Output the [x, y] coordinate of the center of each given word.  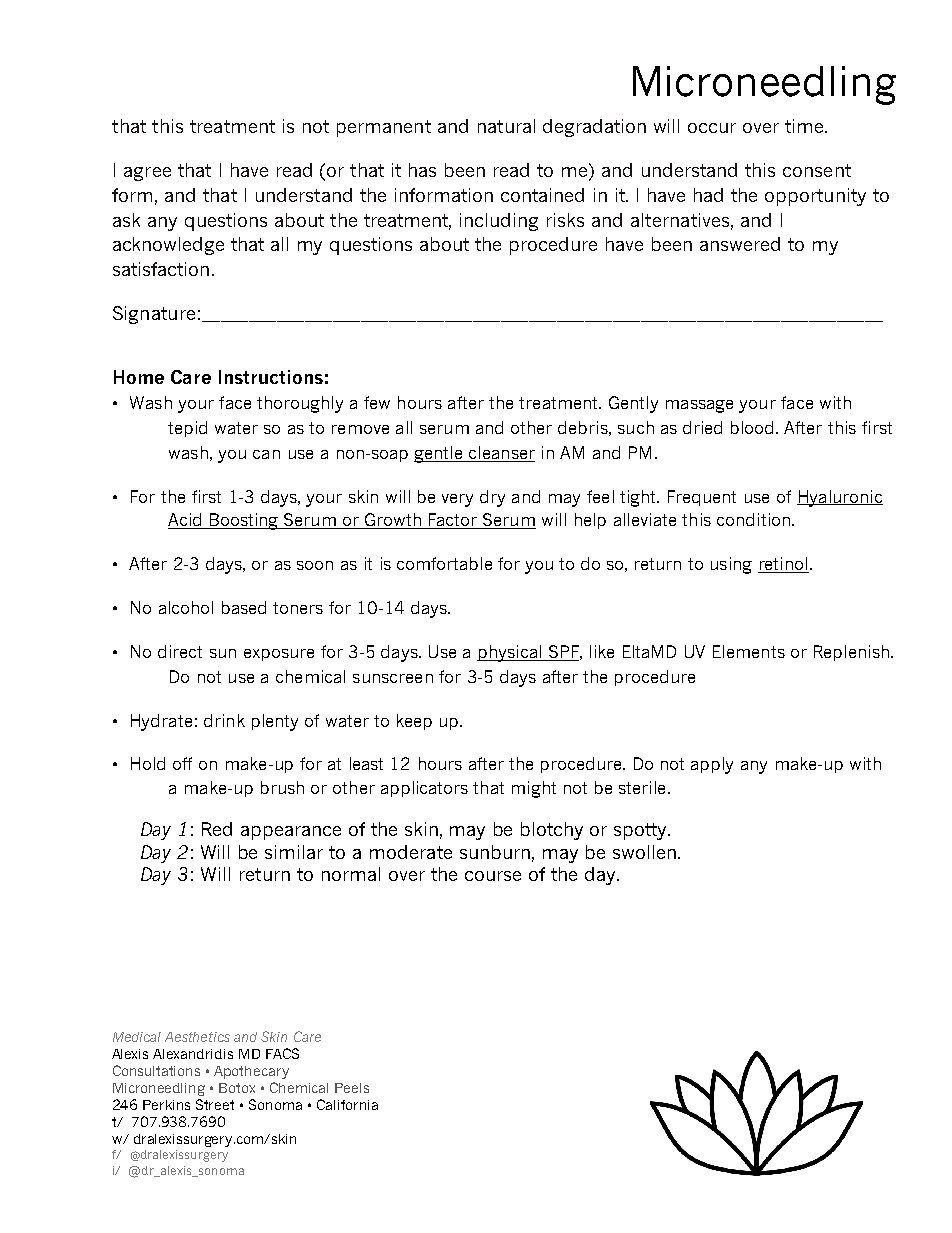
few [377, 402]
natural [506, 126]
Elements [749, 651]
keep [414, 722]
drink [224, 720]
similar [294, 852]
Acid [186, 521]
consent [817, 170]
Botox [237, 1088]
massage [699, 406]
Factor [453, 521]
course [493, 876]
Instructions [271, 377]
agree [147, 174]
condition [753, 519]
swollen [644, 852]
